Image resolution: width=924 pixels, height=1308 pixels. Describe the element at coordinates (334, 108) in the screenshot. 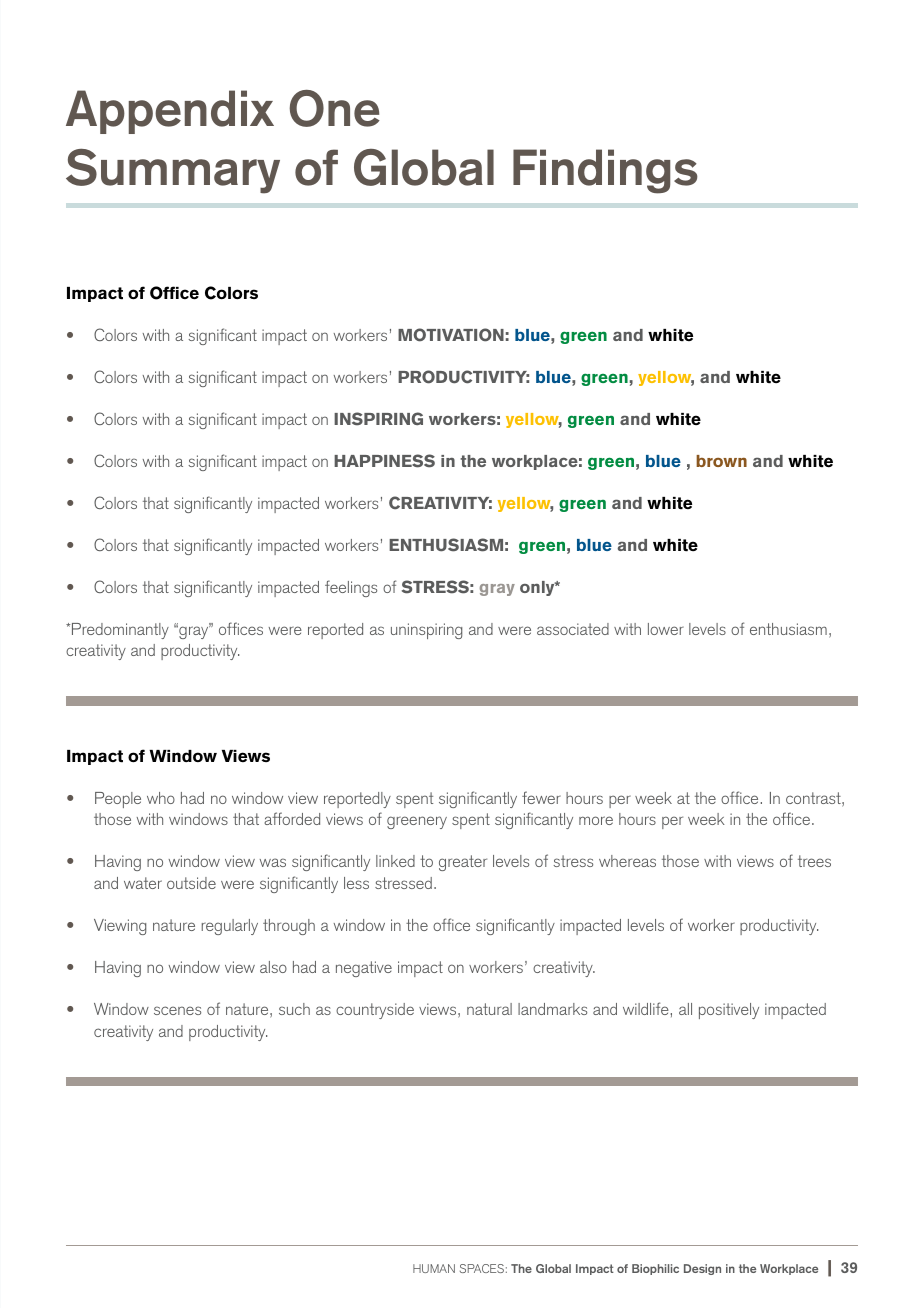

I see `One` at that location.
